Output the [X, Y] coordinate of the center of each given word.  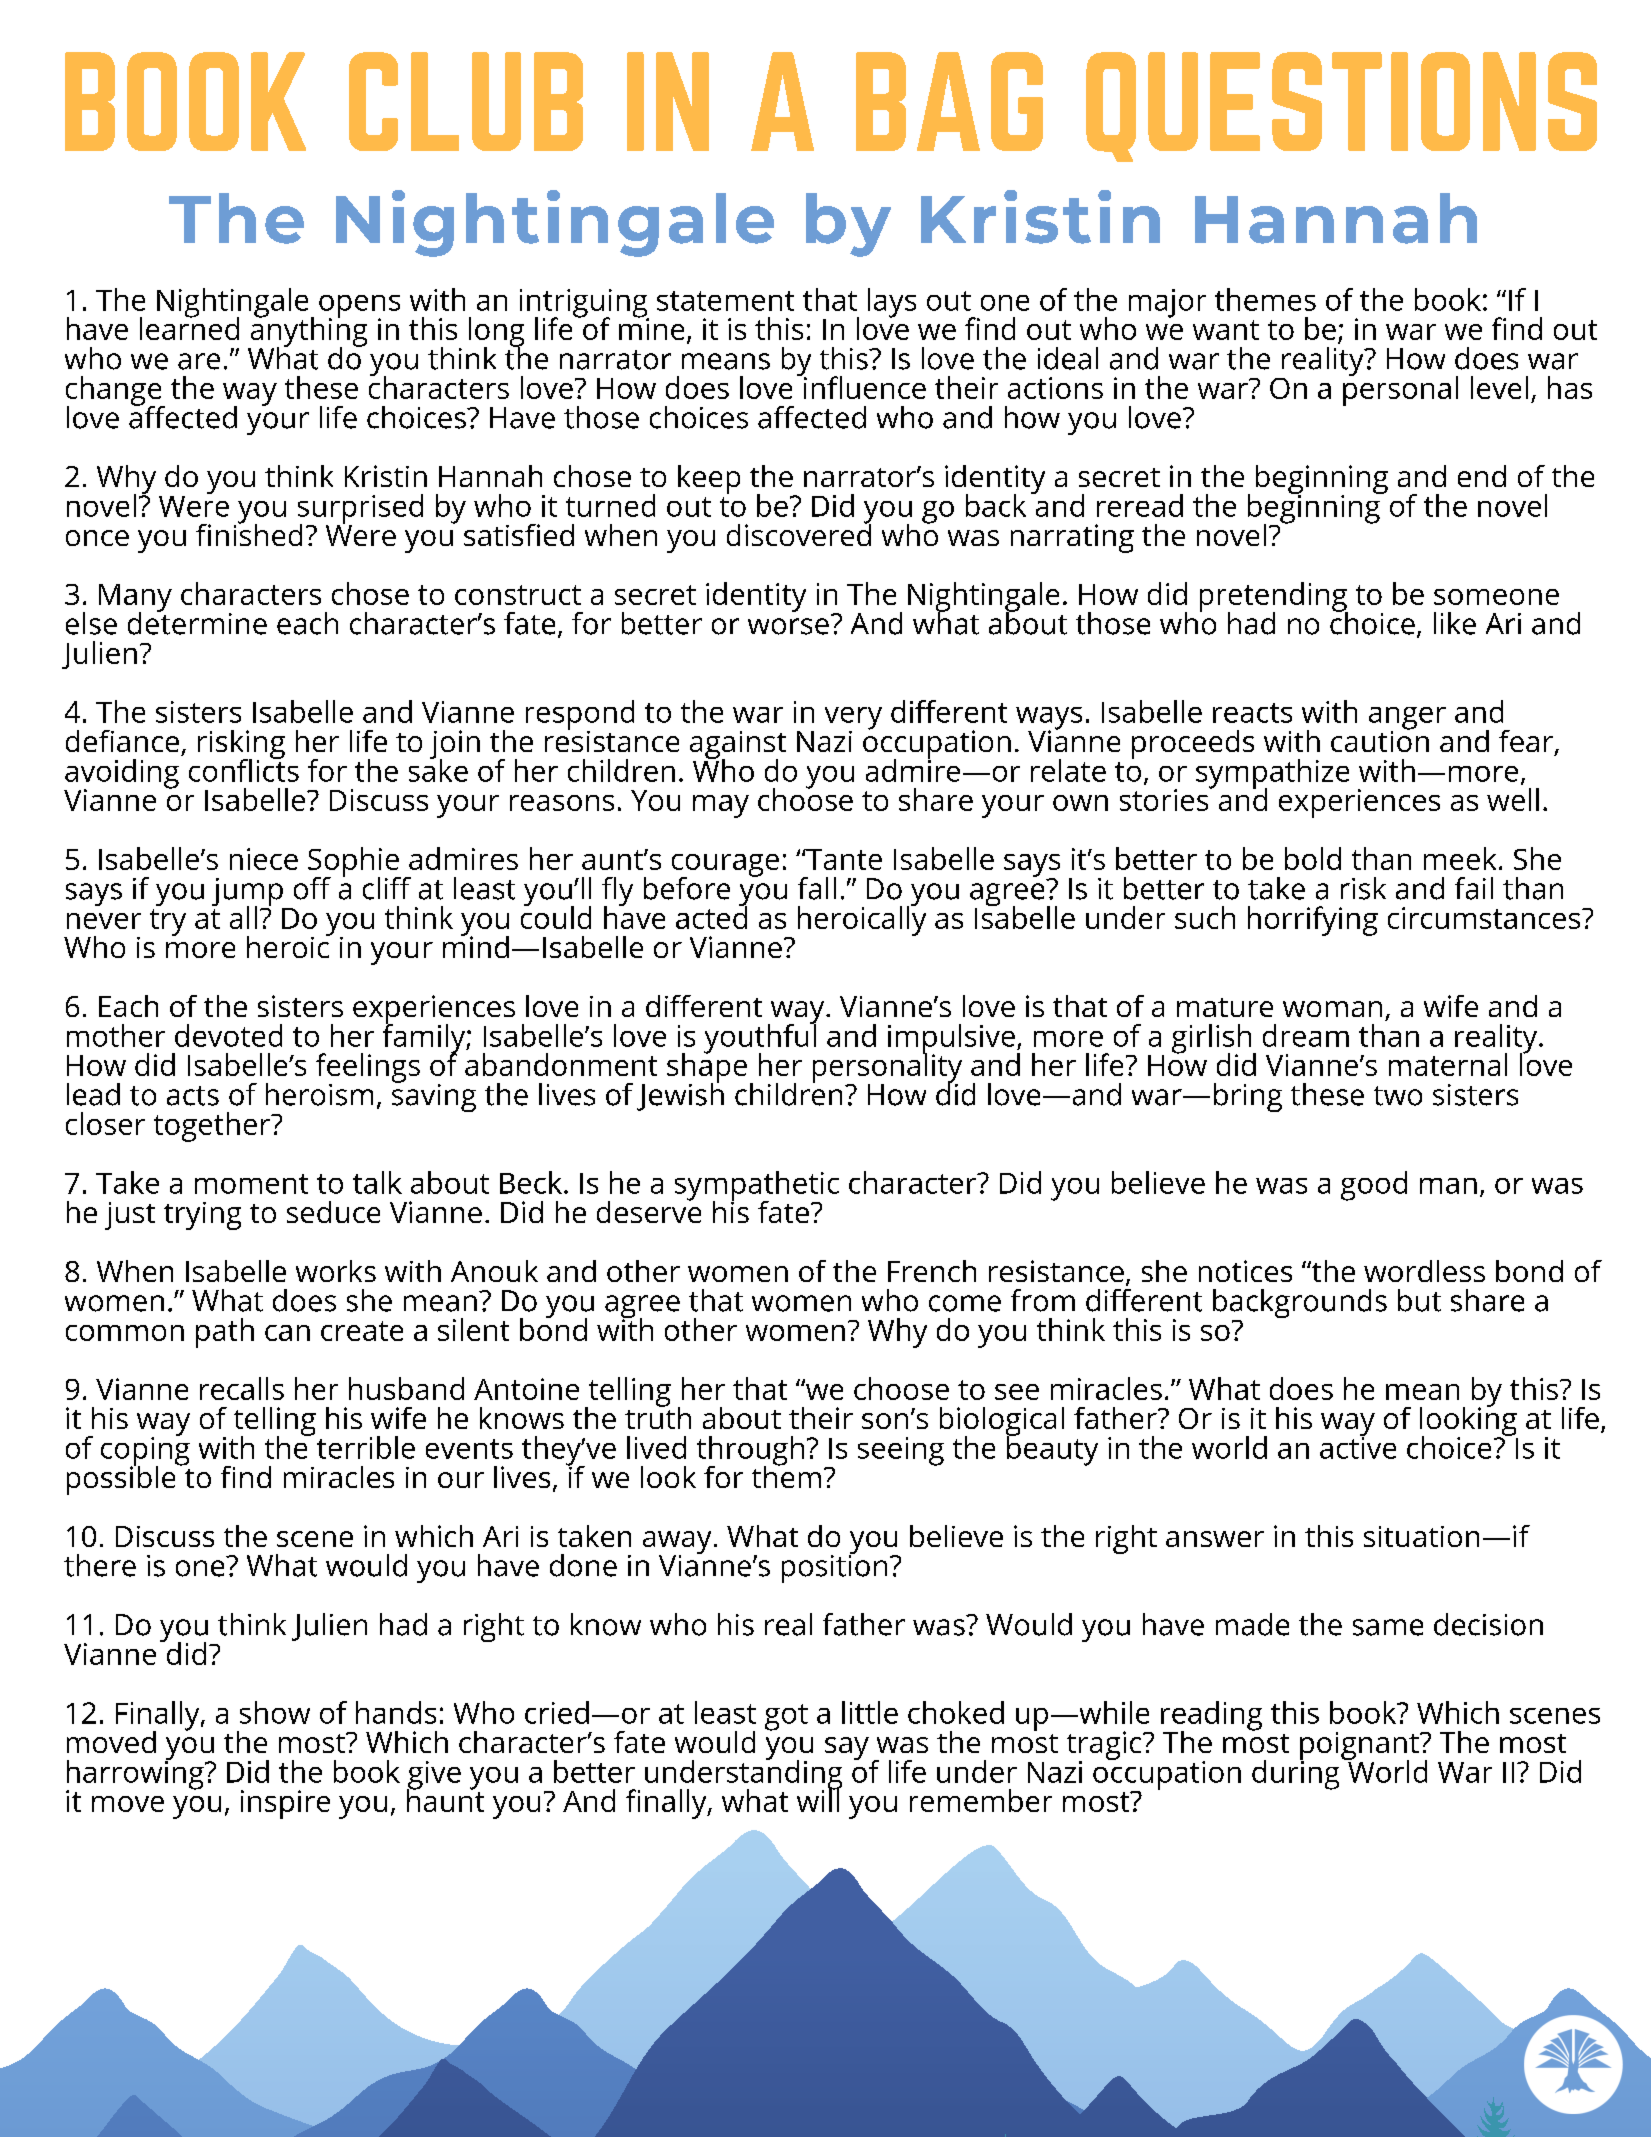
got [786, 1717]
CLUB [466, 101]
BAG [949, 101]
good [1374, 1186]
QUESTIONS [1341, 107]
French [932, 1271]
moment [251, 1184]
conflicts [244, 769]
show [275, 1712]
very [853, 719]
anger [1407, 719]
